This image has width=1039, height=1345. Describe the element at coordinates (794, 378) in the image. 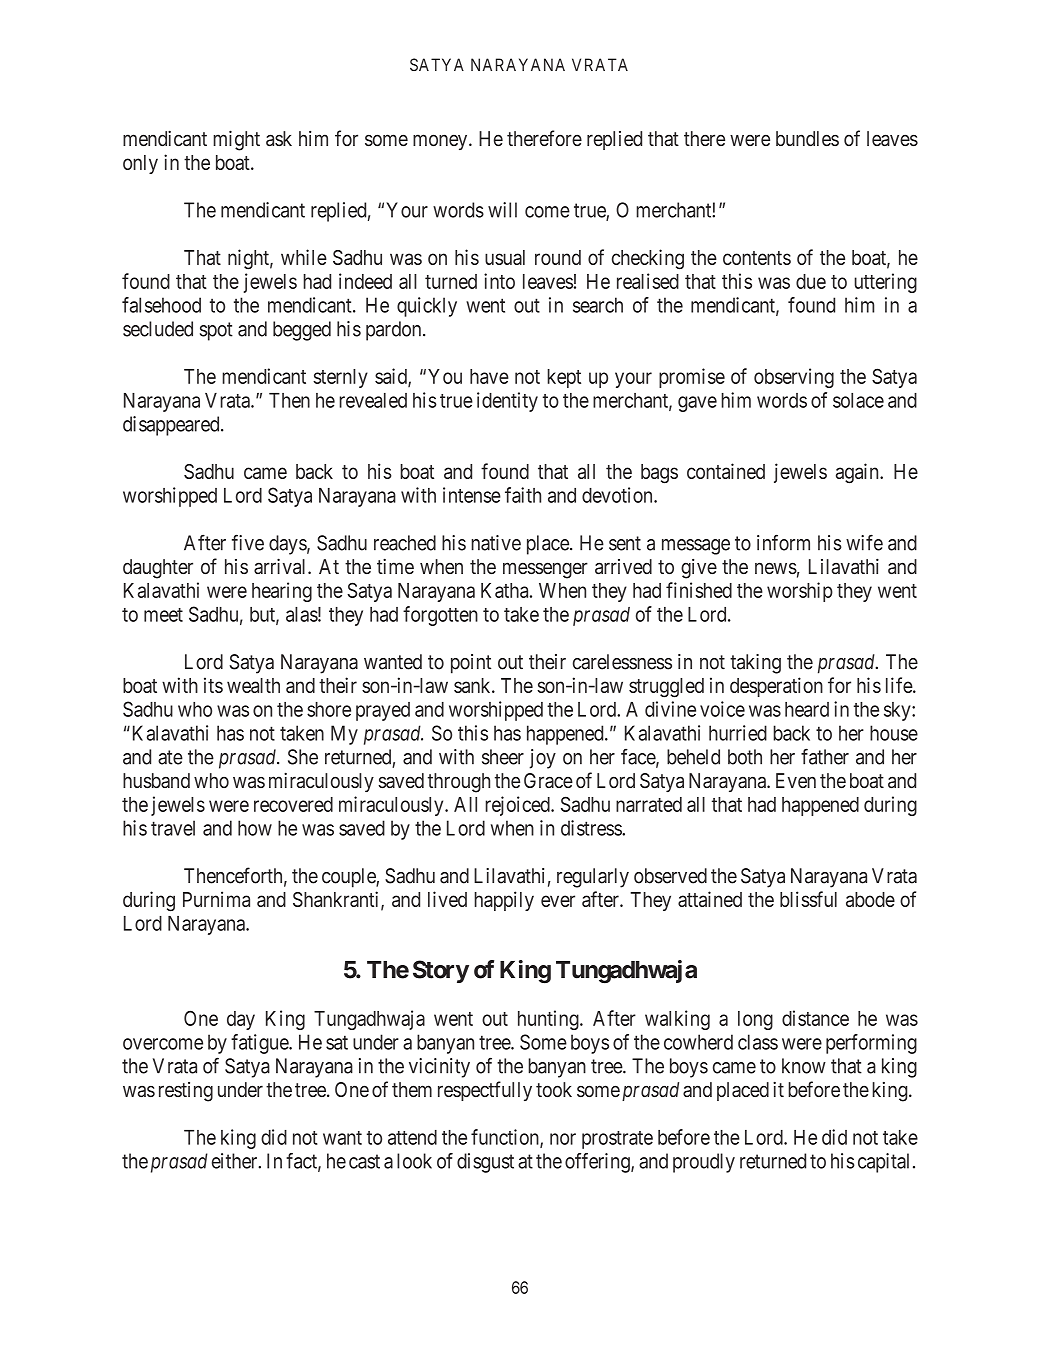

I see `observing` at that location.
